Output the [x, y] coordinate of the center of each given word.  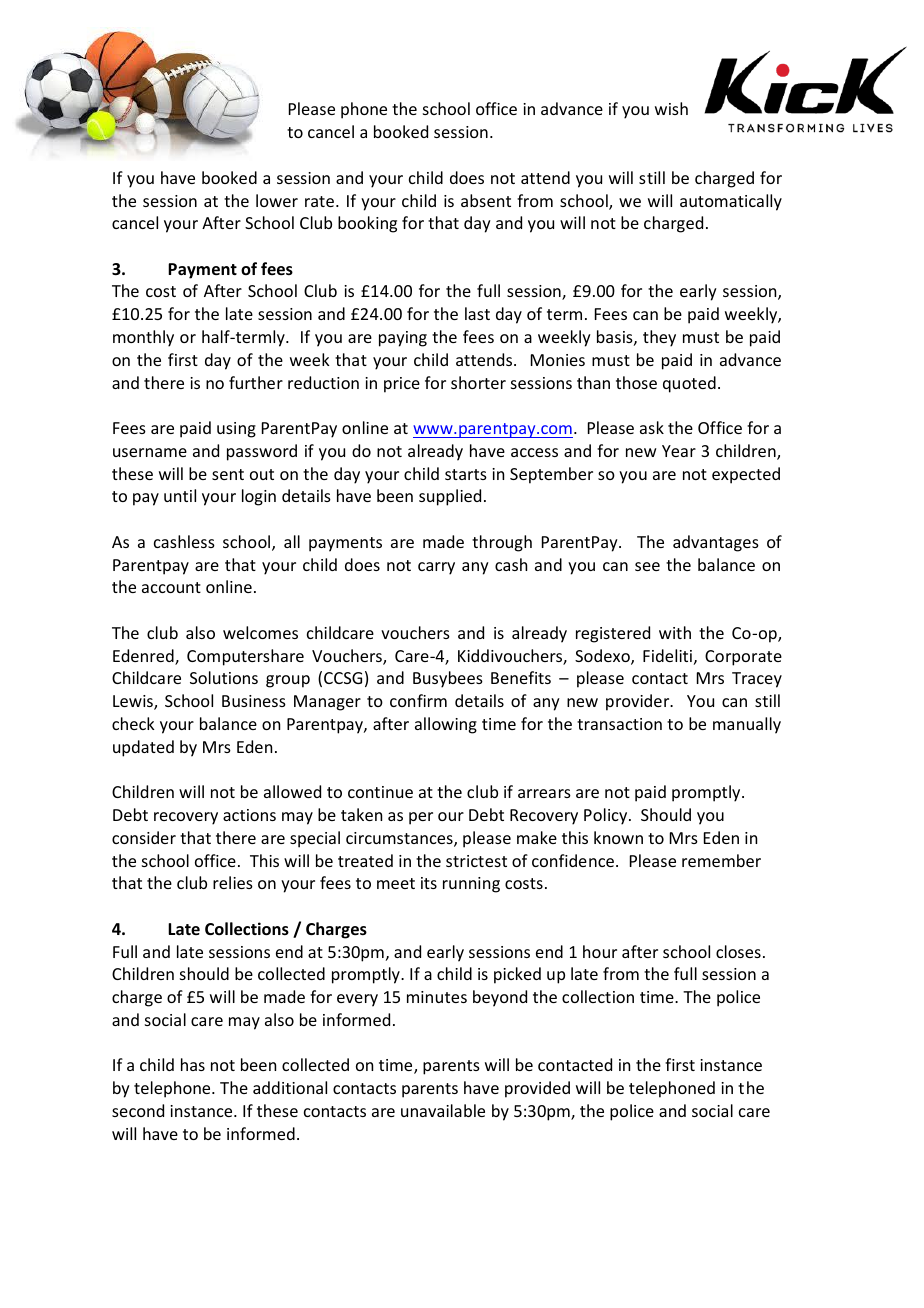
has [193, 1064]
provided [537, 1089]
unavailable [443, 1110]
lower [277, 200]
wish [671, 108]
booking [367, 224]
